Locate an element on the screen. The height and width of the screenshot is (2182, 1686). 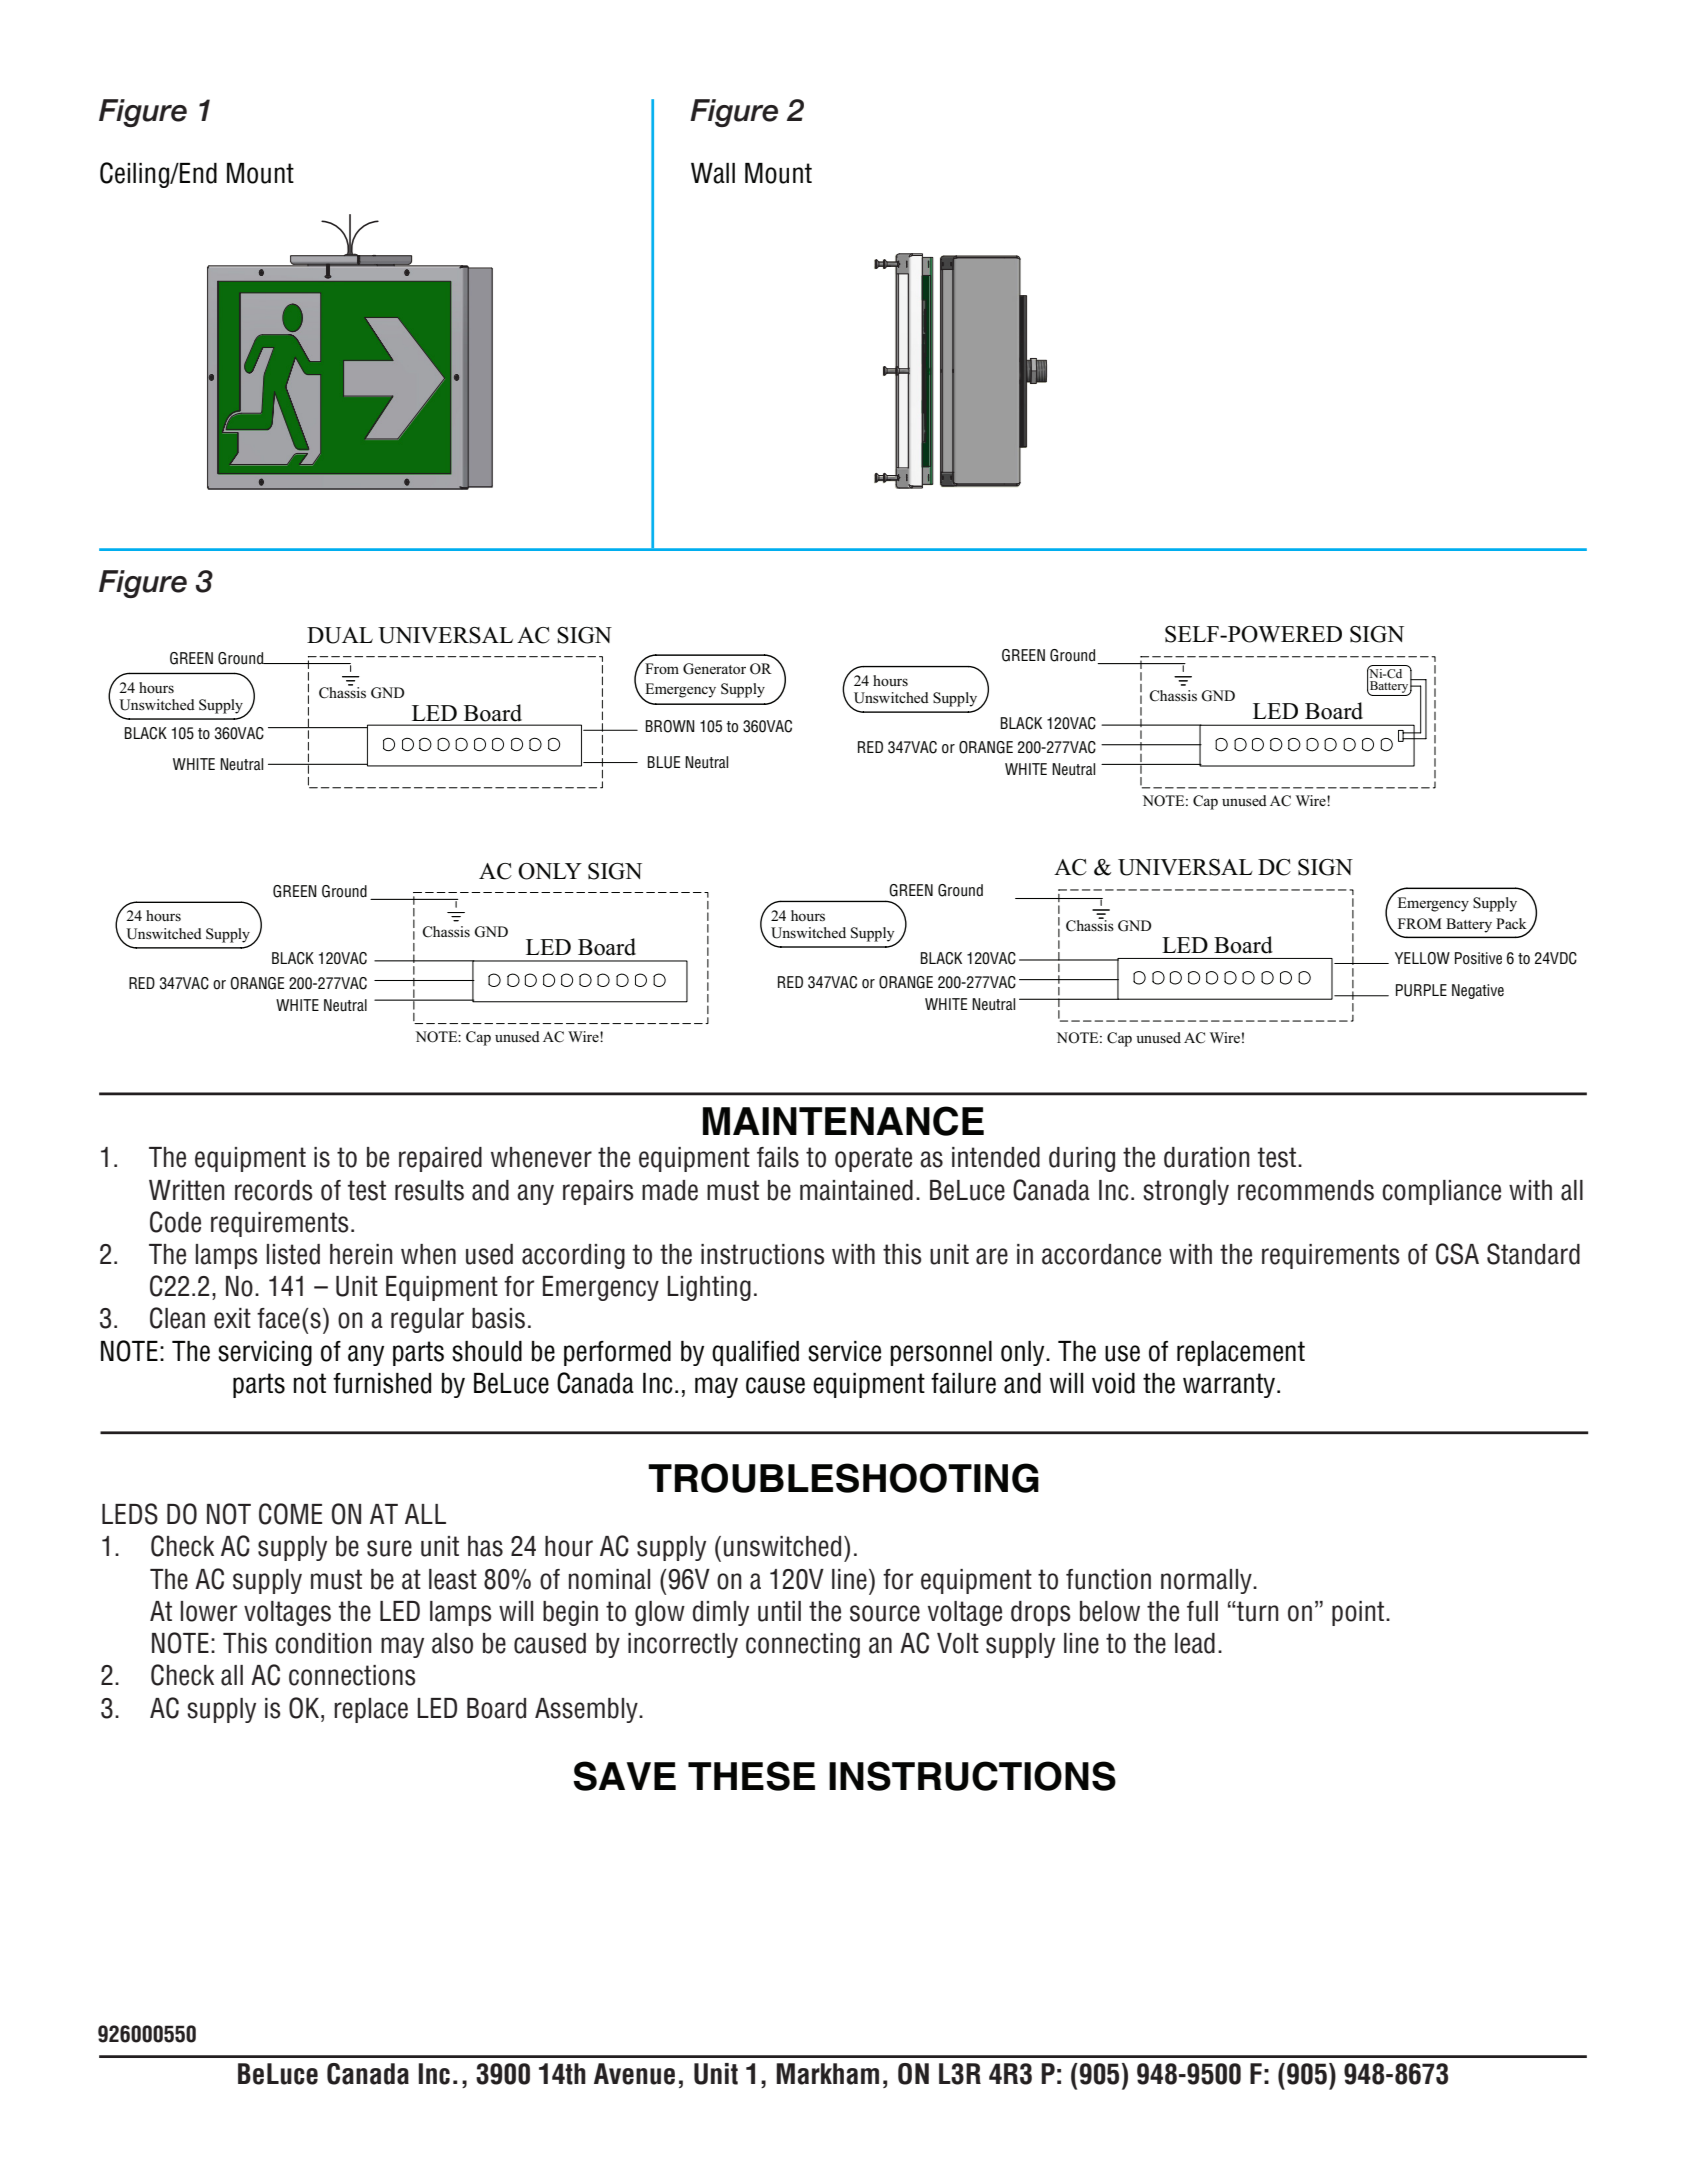
recommends is located at coordinates (1306, 1190).
